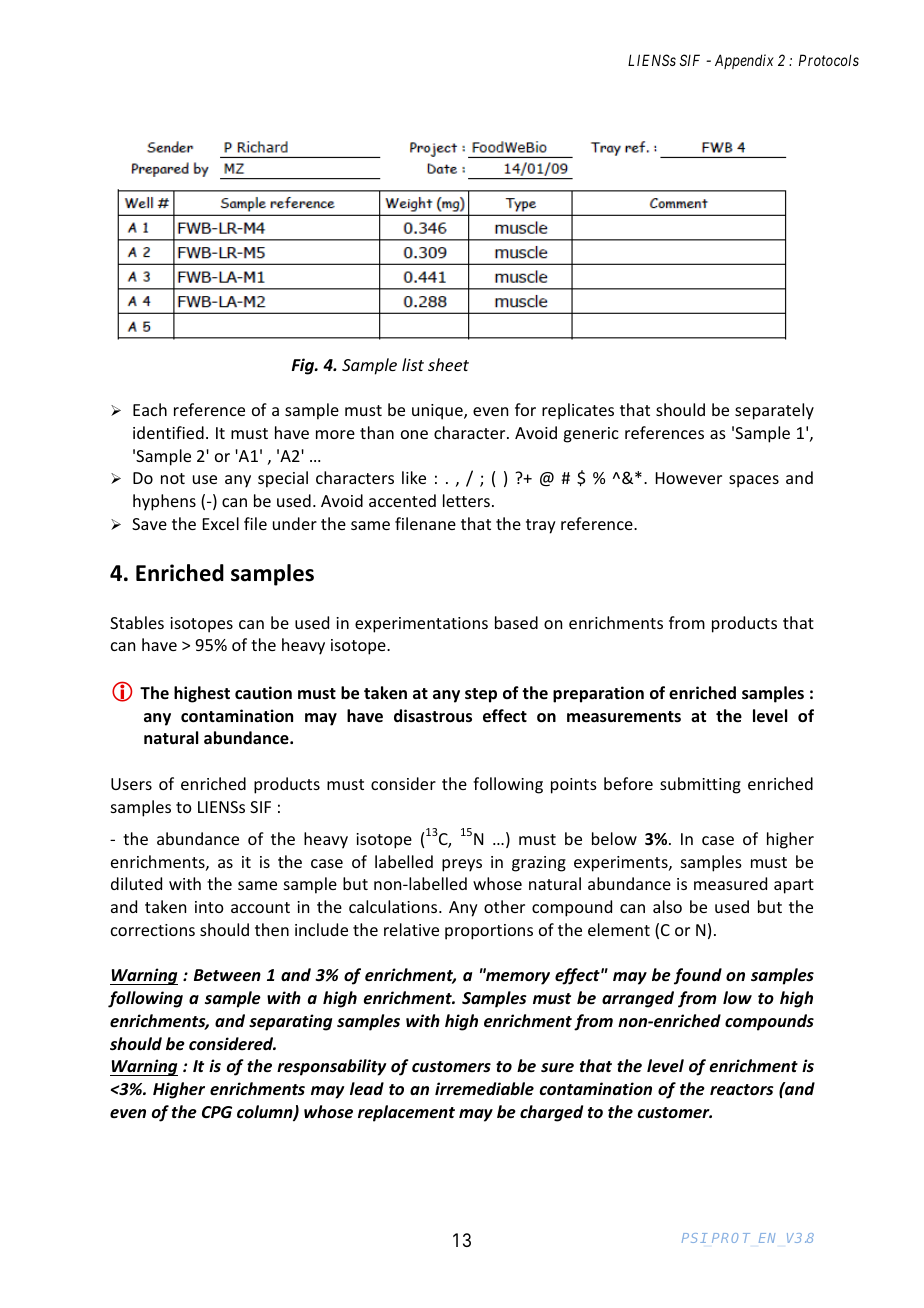  What do you see at coordinates (774, 411) in the image?
I see `separately` at bounding box center [774, 411].
